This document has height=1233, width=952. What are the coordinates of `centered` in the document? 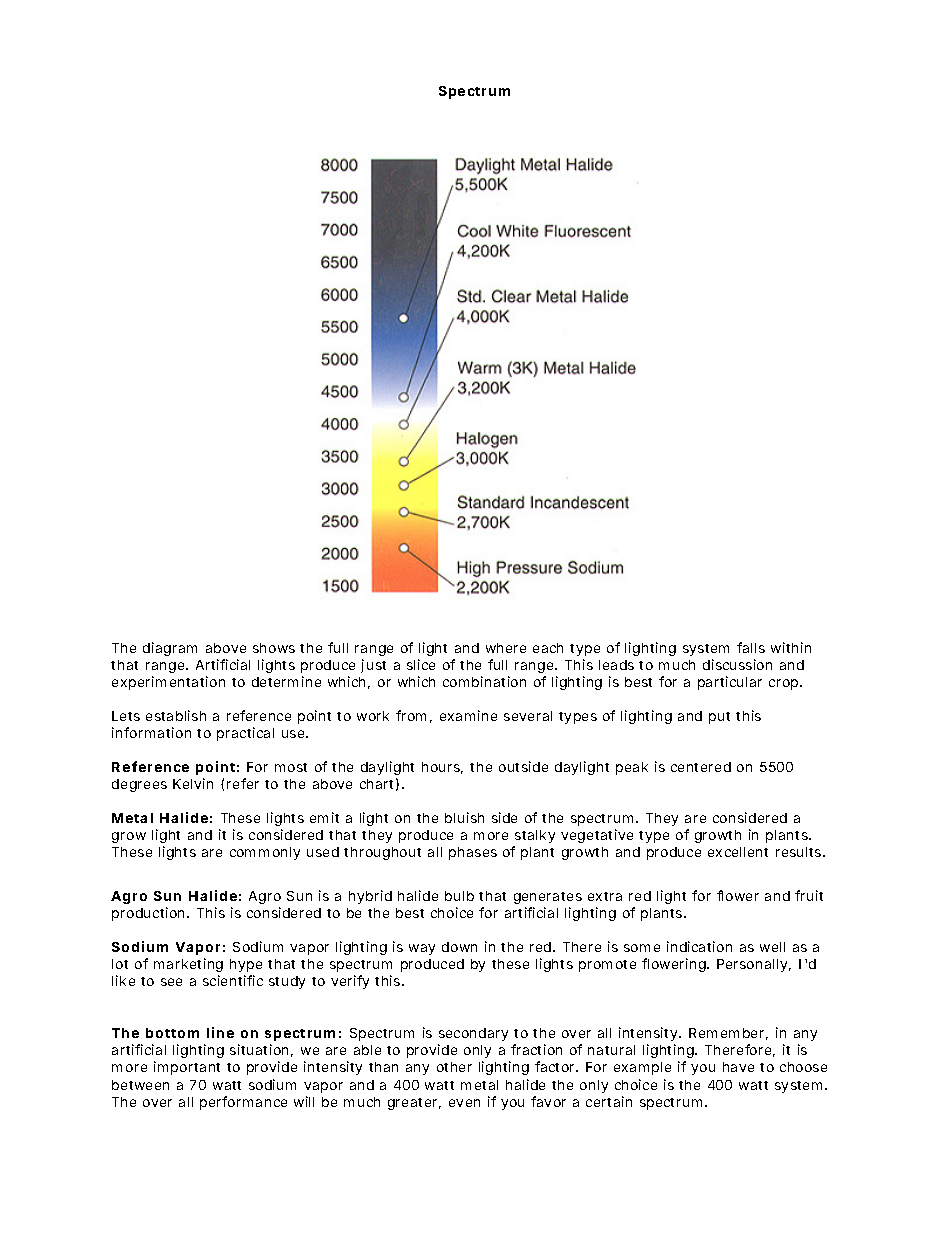 It's located at (701, 767).
